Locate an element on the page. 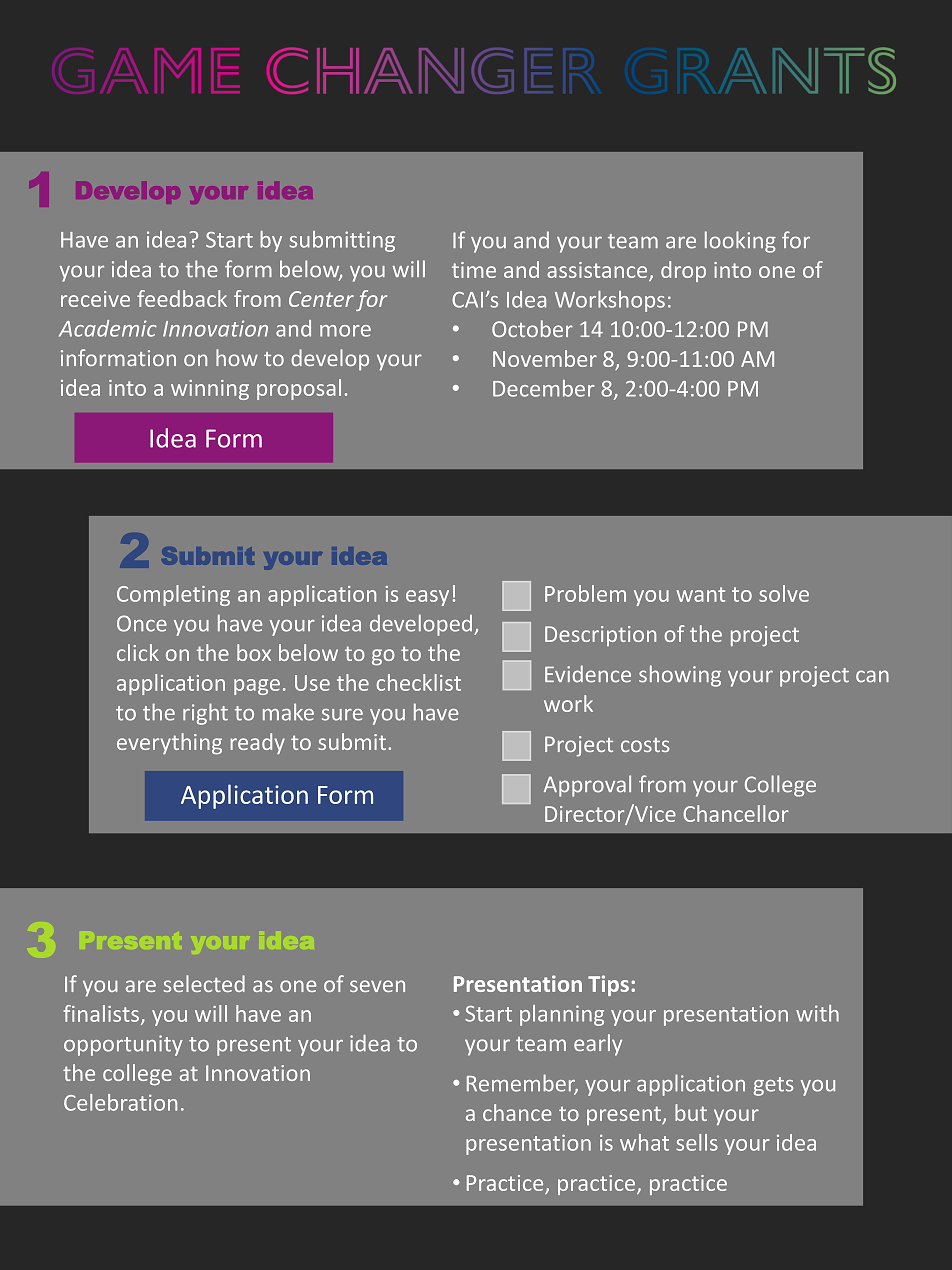  December is located at coordinates (544, 388).
